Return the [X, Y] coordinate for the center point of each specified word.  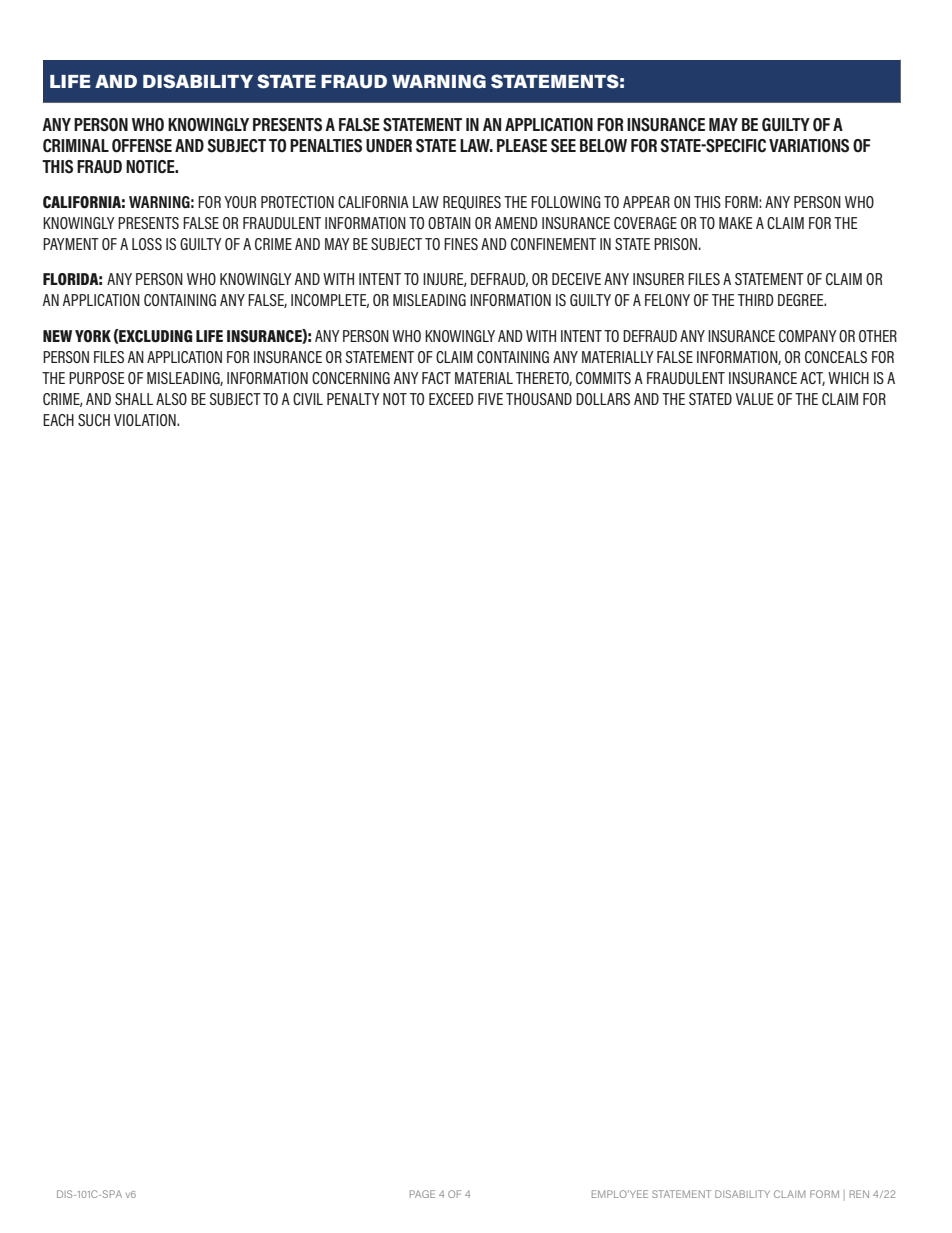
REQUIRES [472, 203]
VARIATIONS [809, 146]
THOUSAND [539, 399]
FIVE [490, 399]
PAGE [422, 1194]
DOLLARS [603, 399]
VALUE [755, 399]
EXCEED [451, 399]
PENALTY [353, 399]
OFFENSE [142, 146]
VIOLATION [146, 420]
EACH [58, 420]
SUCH [94, 420]
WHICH [848, 378]
